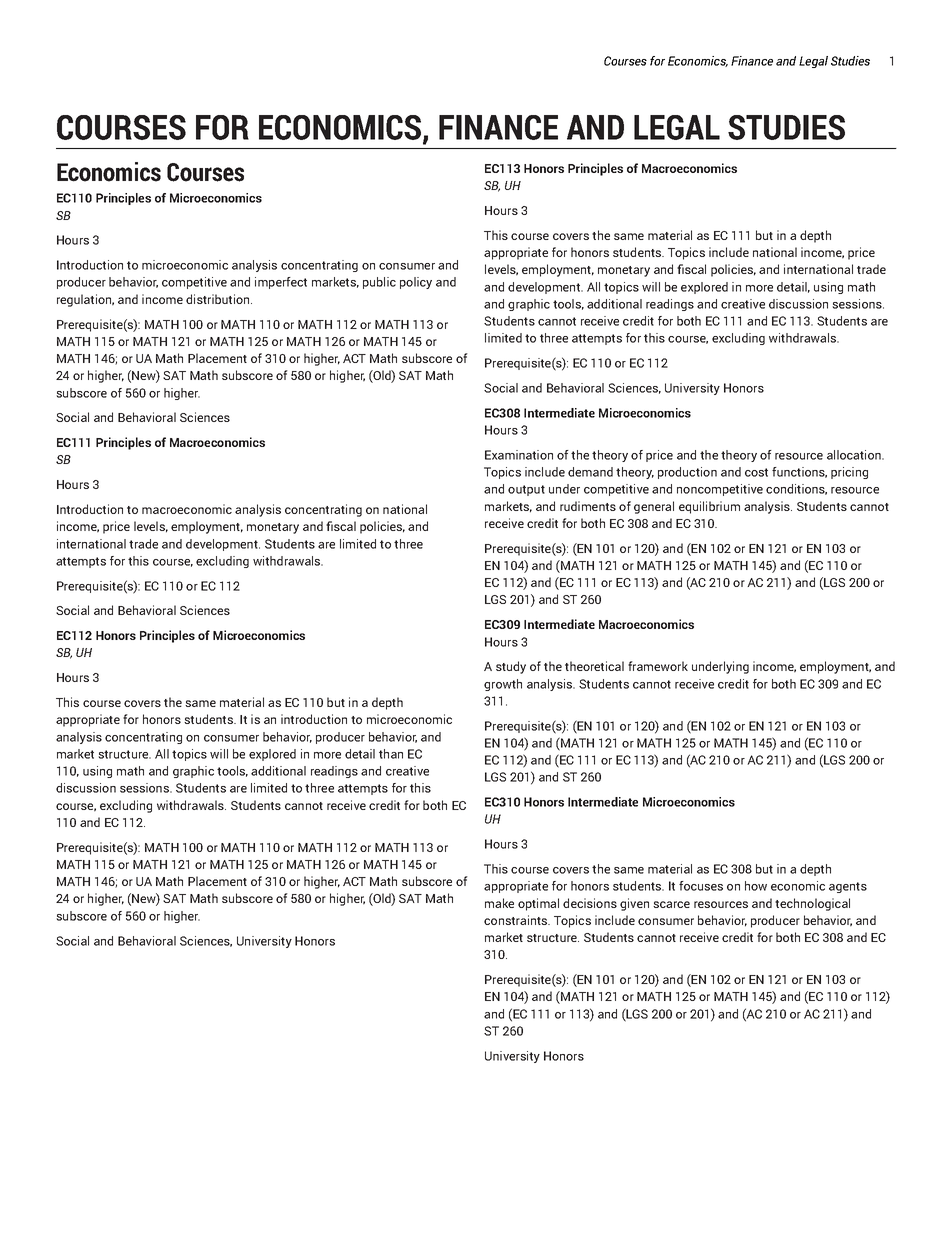  Describe the element at coordinates (658, 666) in the screenshot. I see `framework` at that location.
